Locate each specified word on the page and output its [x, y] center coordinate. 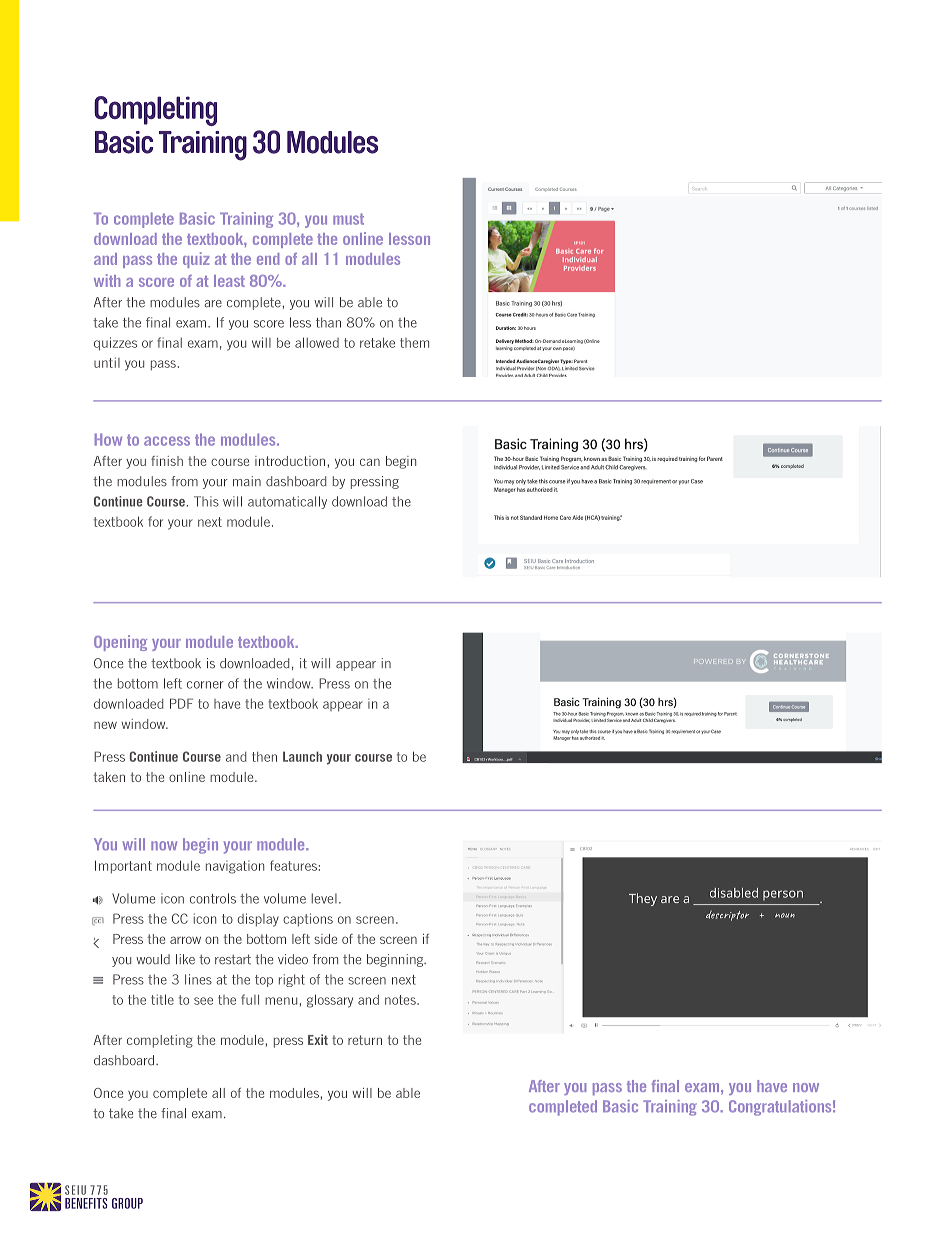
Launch [302, 756]
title [162, 999]
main [247, 481]
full [250, 999]
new [105, 725]
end [268, 259]
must [348, 219]
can [370, 462]
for [155, 521]
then [264, 757]
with [107, 280]
